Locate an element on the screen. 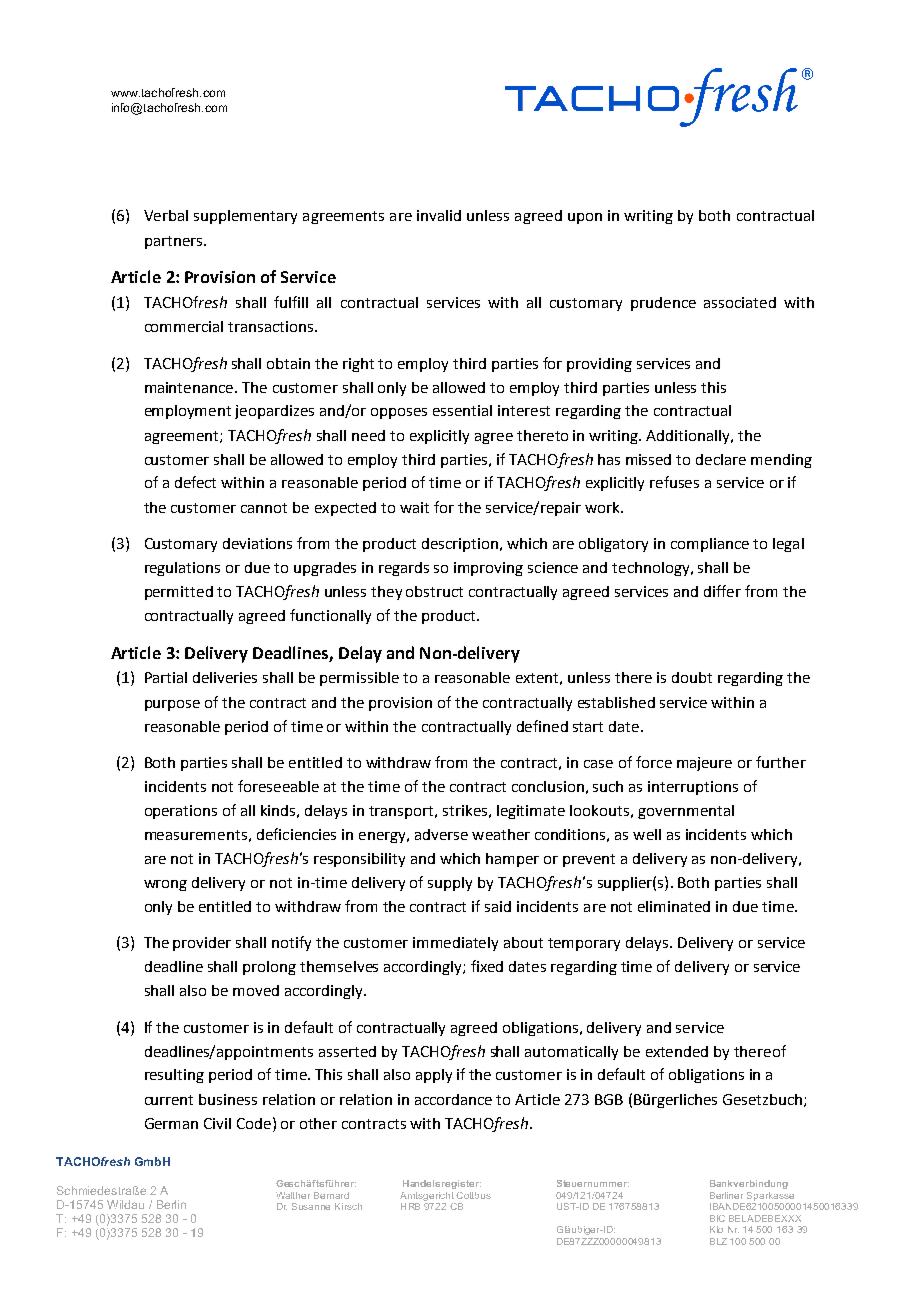  compliance is located at coordinates (710, 545).
